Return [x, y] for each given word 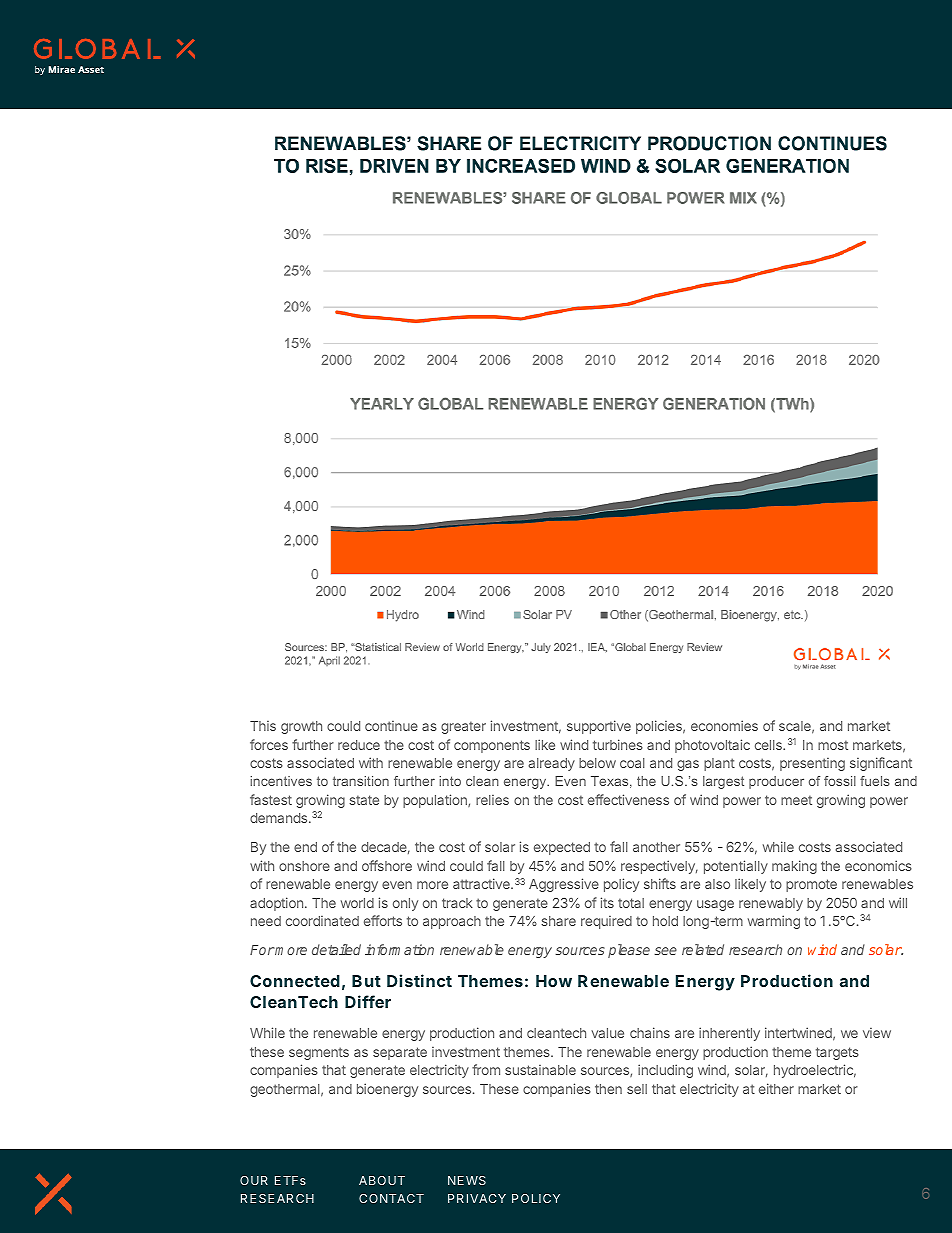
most [833, 745]
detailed [336, 949]
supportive [599, 727]
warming [774, 922]
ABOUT [382, 1180]
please [629, 951]
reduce [359, 745]
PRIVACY [477, 1198]
